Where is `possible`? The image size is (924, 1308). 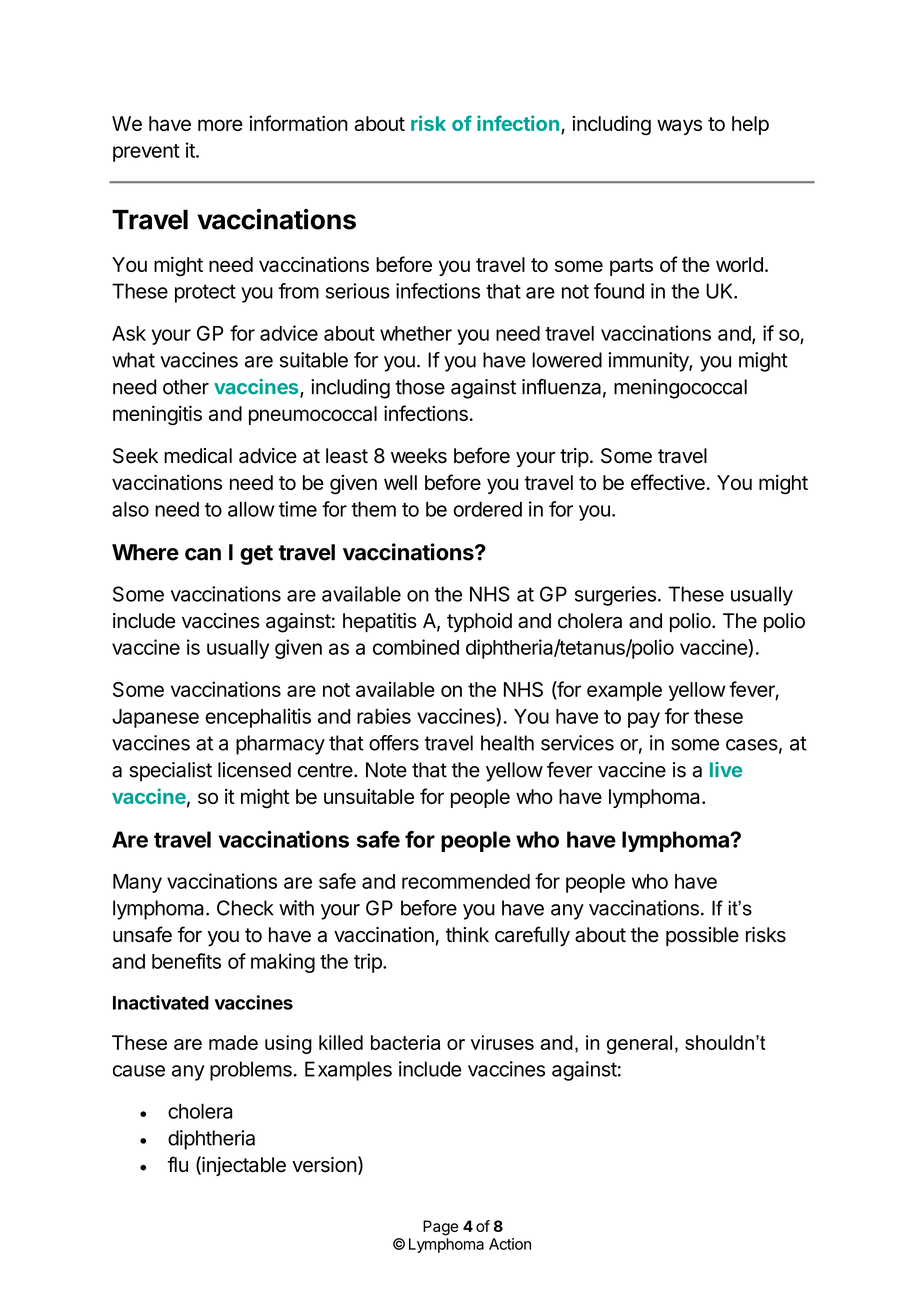 possible is located at coordinates (702, 936).
